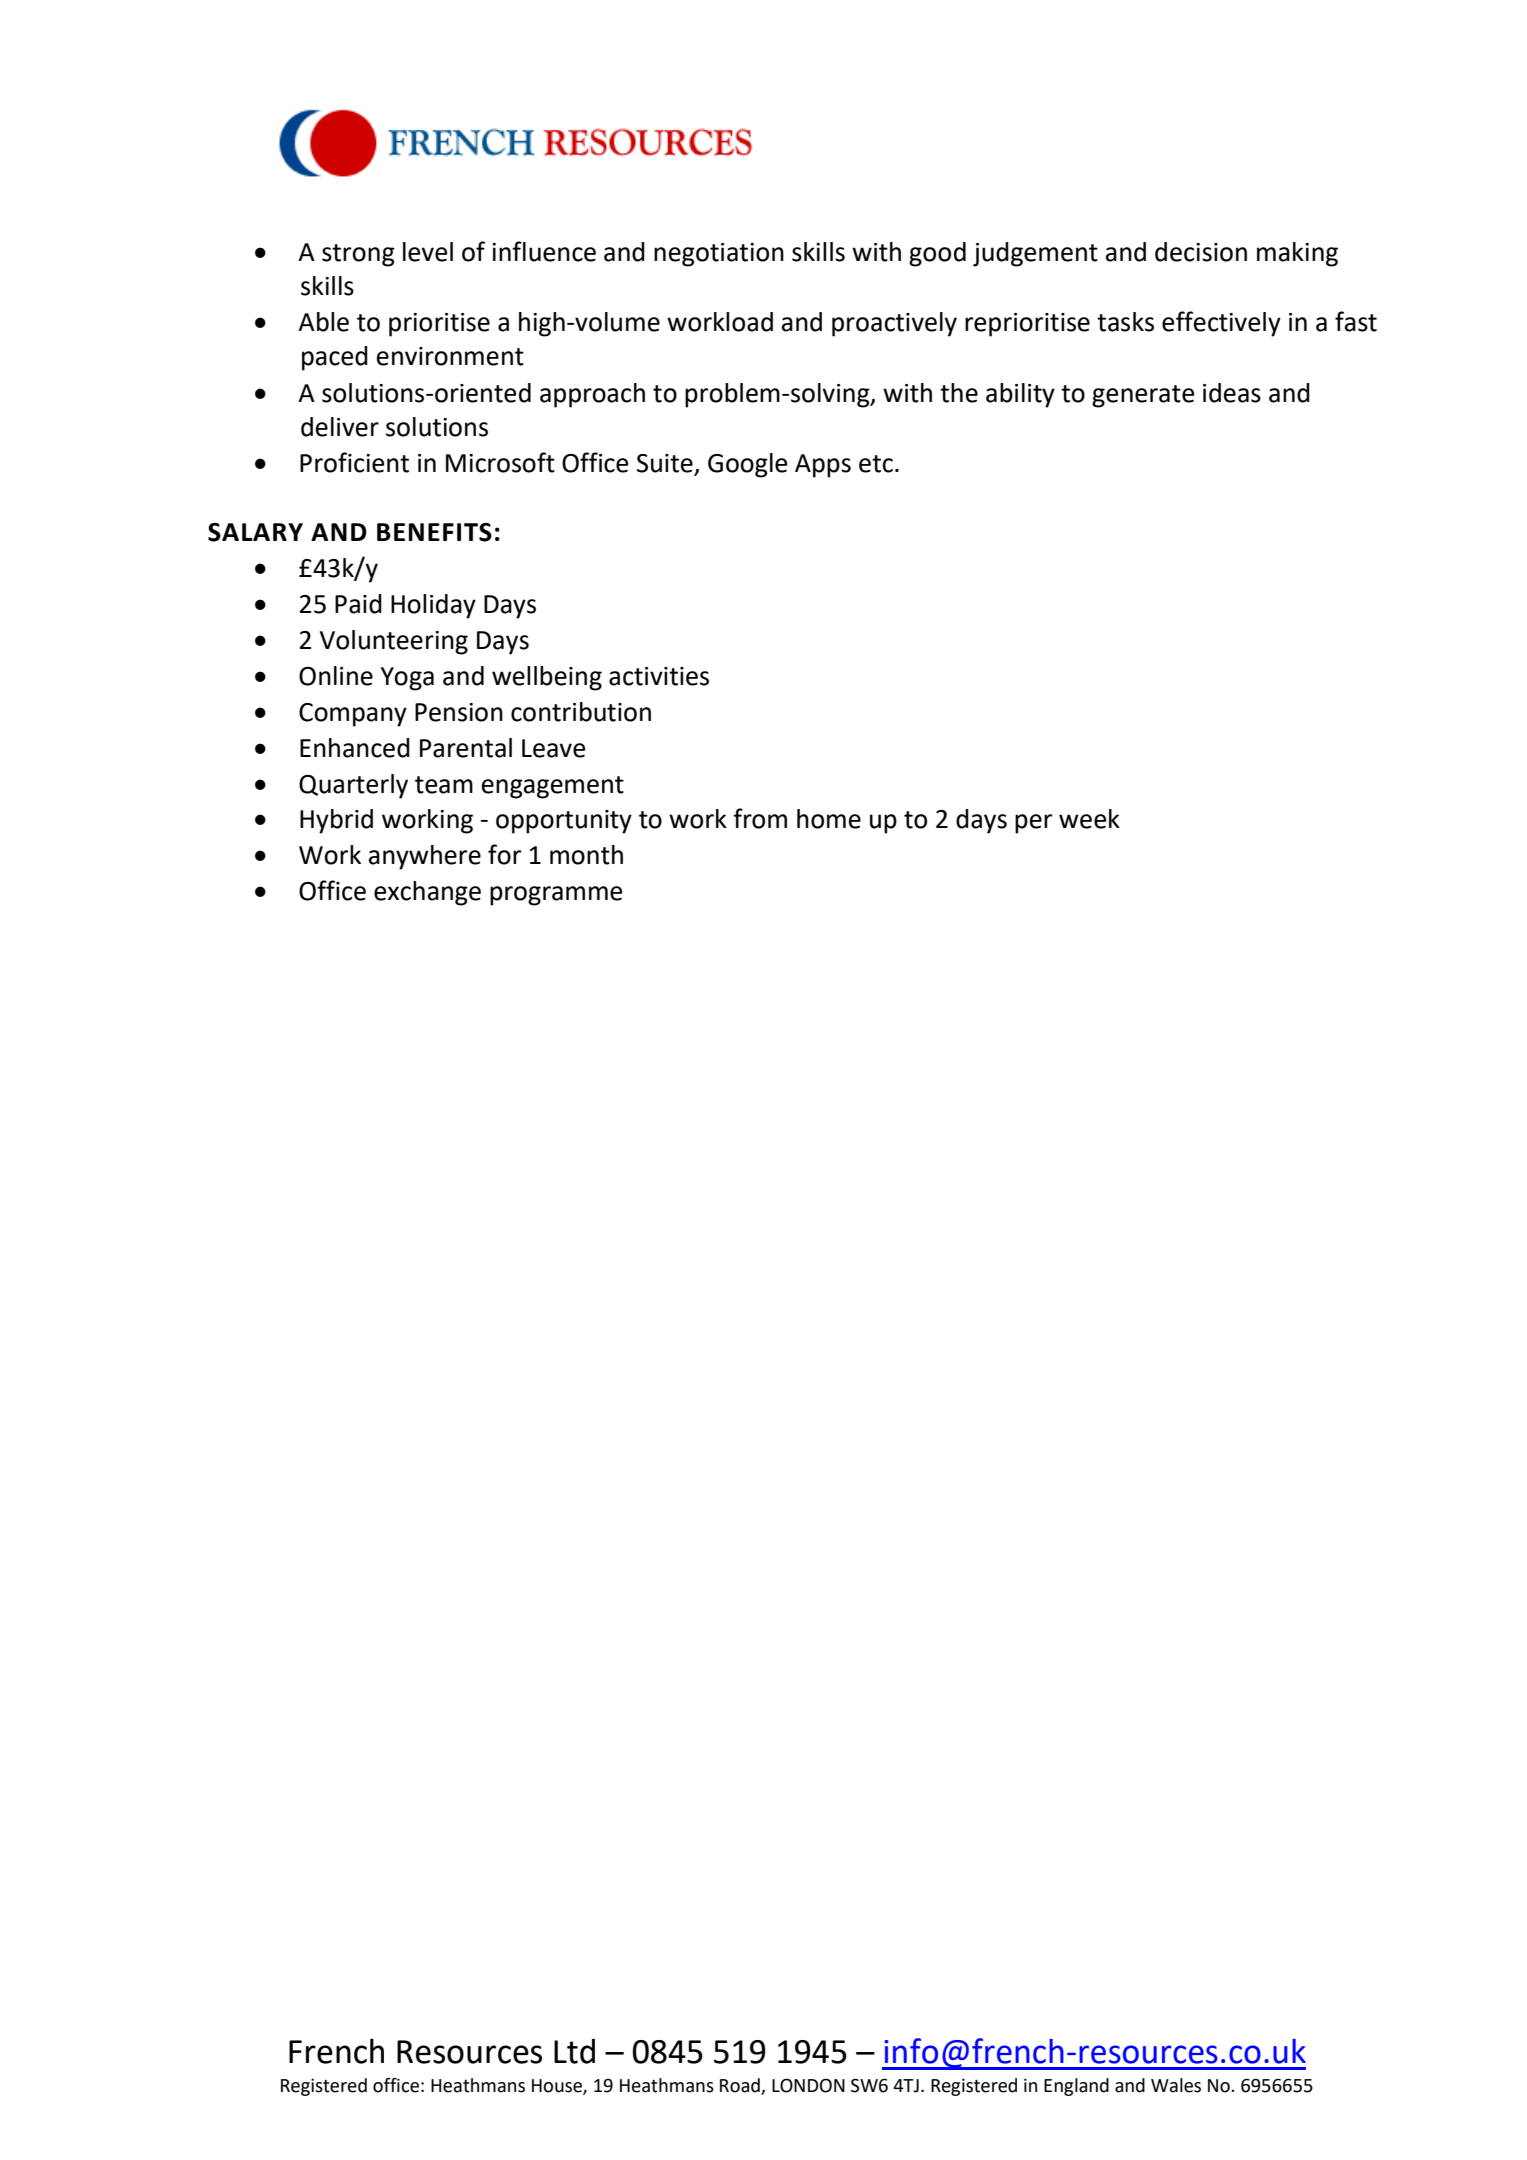 This screenshot has width=1527, height=2160. I want to click on per, so click(1033, 824).
